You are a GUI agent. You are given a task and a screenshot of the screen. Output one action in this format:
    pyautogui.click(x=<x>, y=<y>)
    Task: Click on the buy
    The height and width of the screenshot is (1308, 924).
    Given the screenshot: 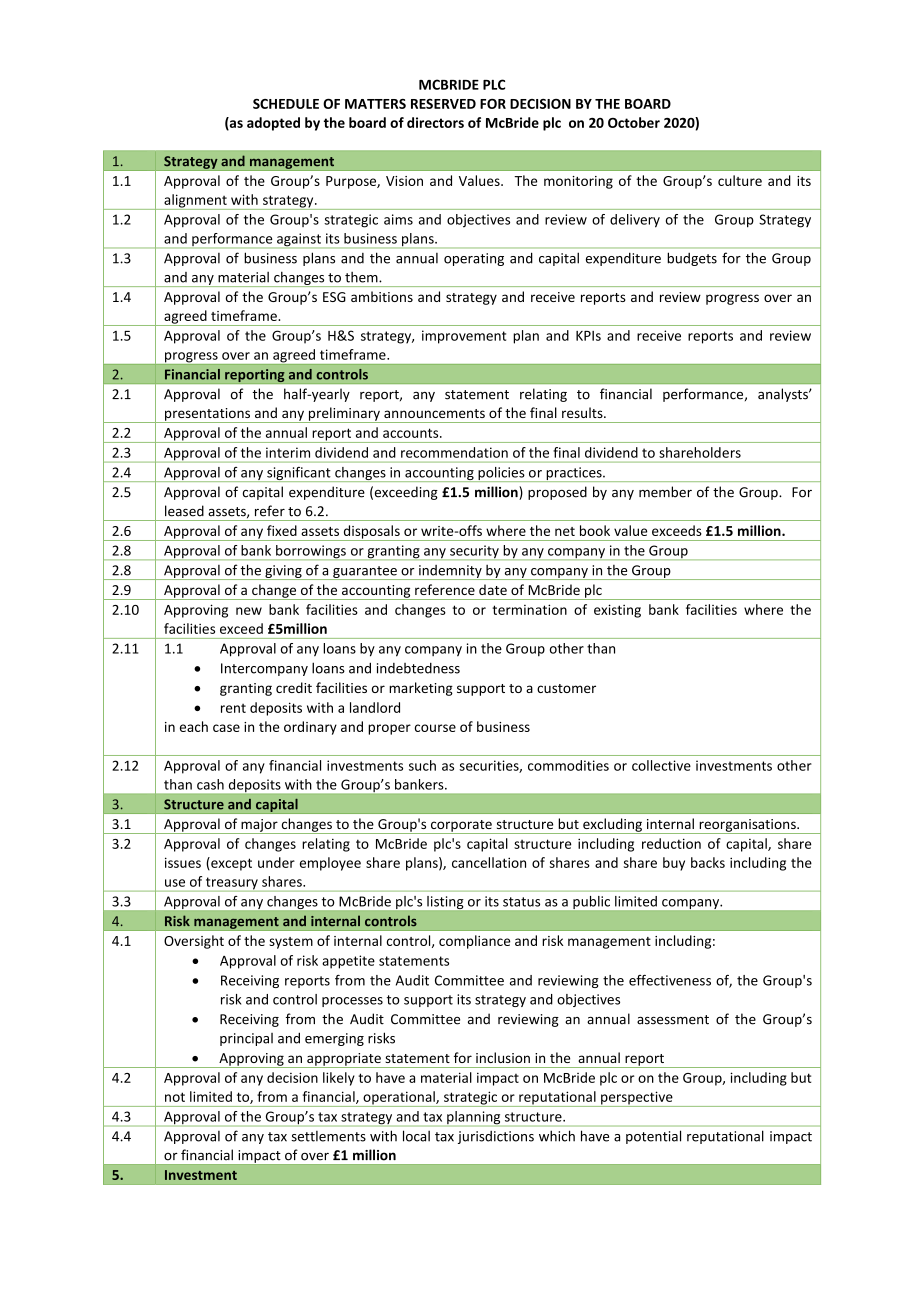 What is the action you would take?
    pyautogui.click(x=674, y=864)
